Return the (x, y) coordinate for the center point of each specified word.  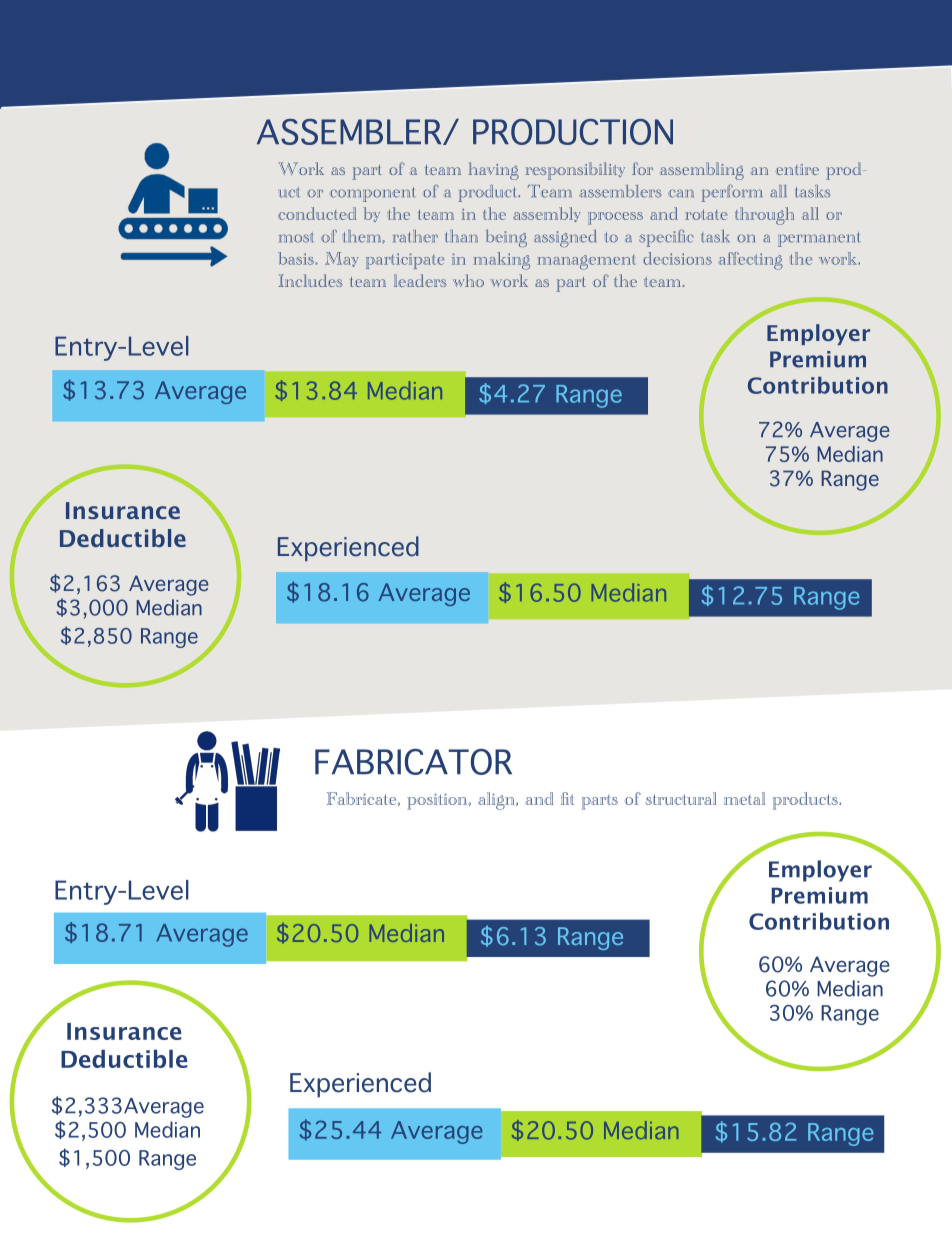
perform (732, 193)
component (373, 194)
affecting (750, 261)
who (468, 280)
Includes (310, 280)
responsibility (575, 171)
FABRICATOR (413, 762)
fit (567, 798)
